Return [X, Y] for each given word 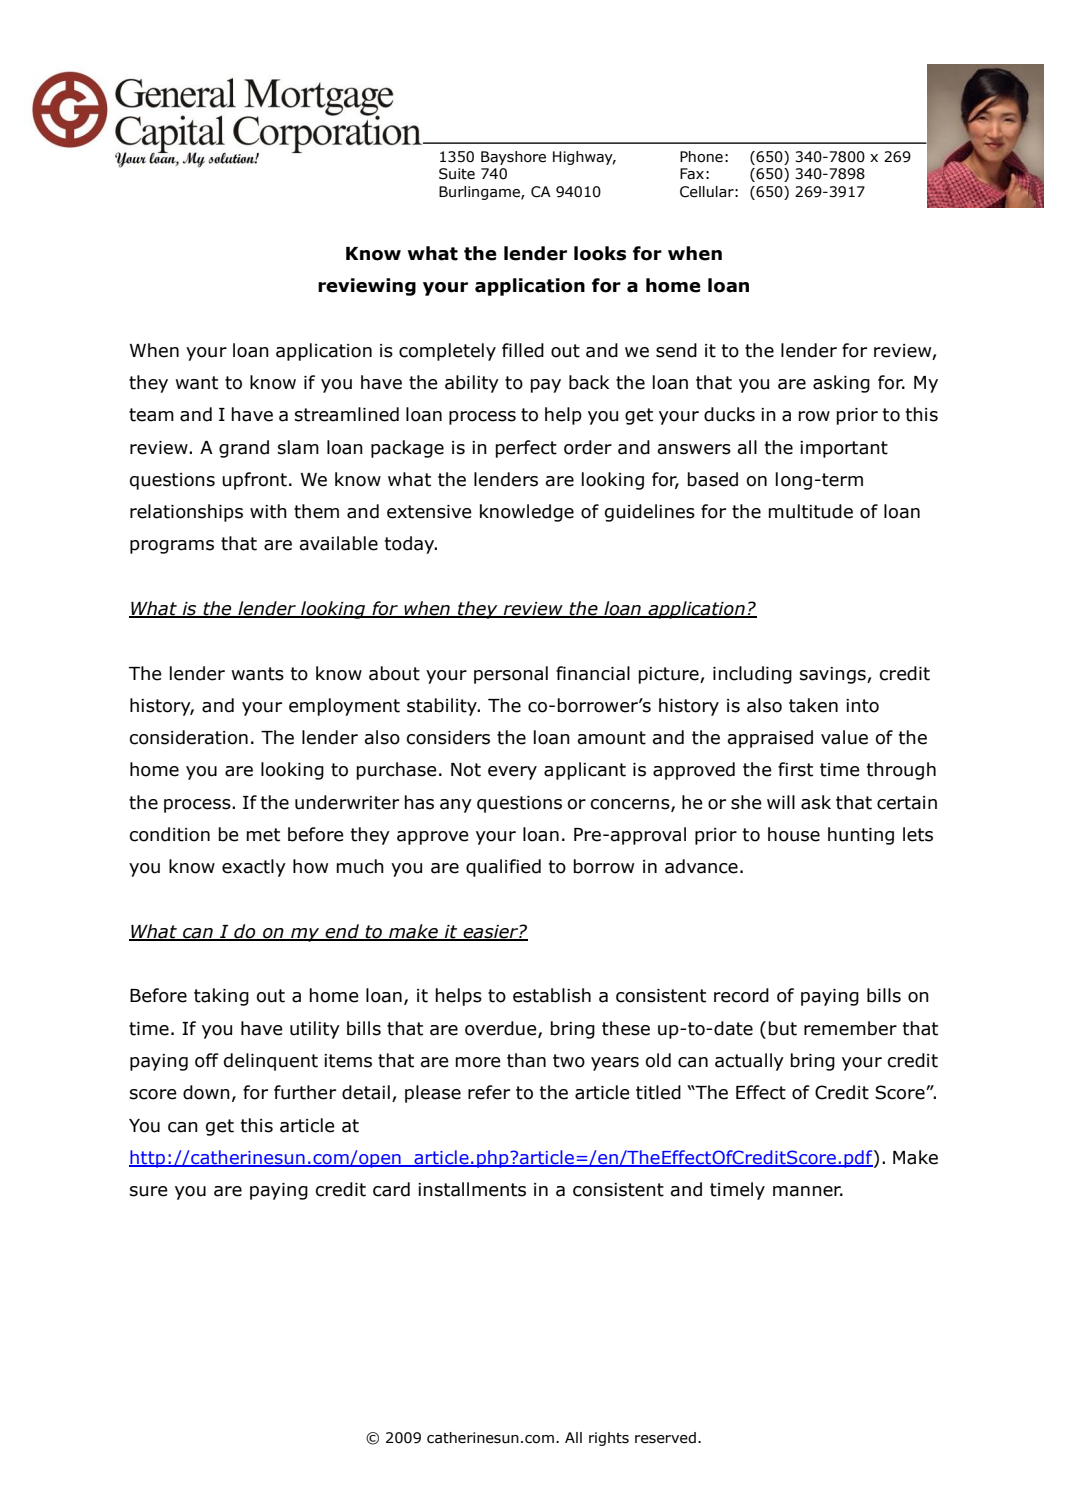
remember [850, 1028]
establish [552, 995]
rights [609, 1439]
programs [172, 547]
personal [511, 675]
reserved [665, 1438]
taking [221, 997]
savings [834, 675]
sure [149, 1191]
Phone [701, 157]
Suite [457, 174]
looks [600, 253]
